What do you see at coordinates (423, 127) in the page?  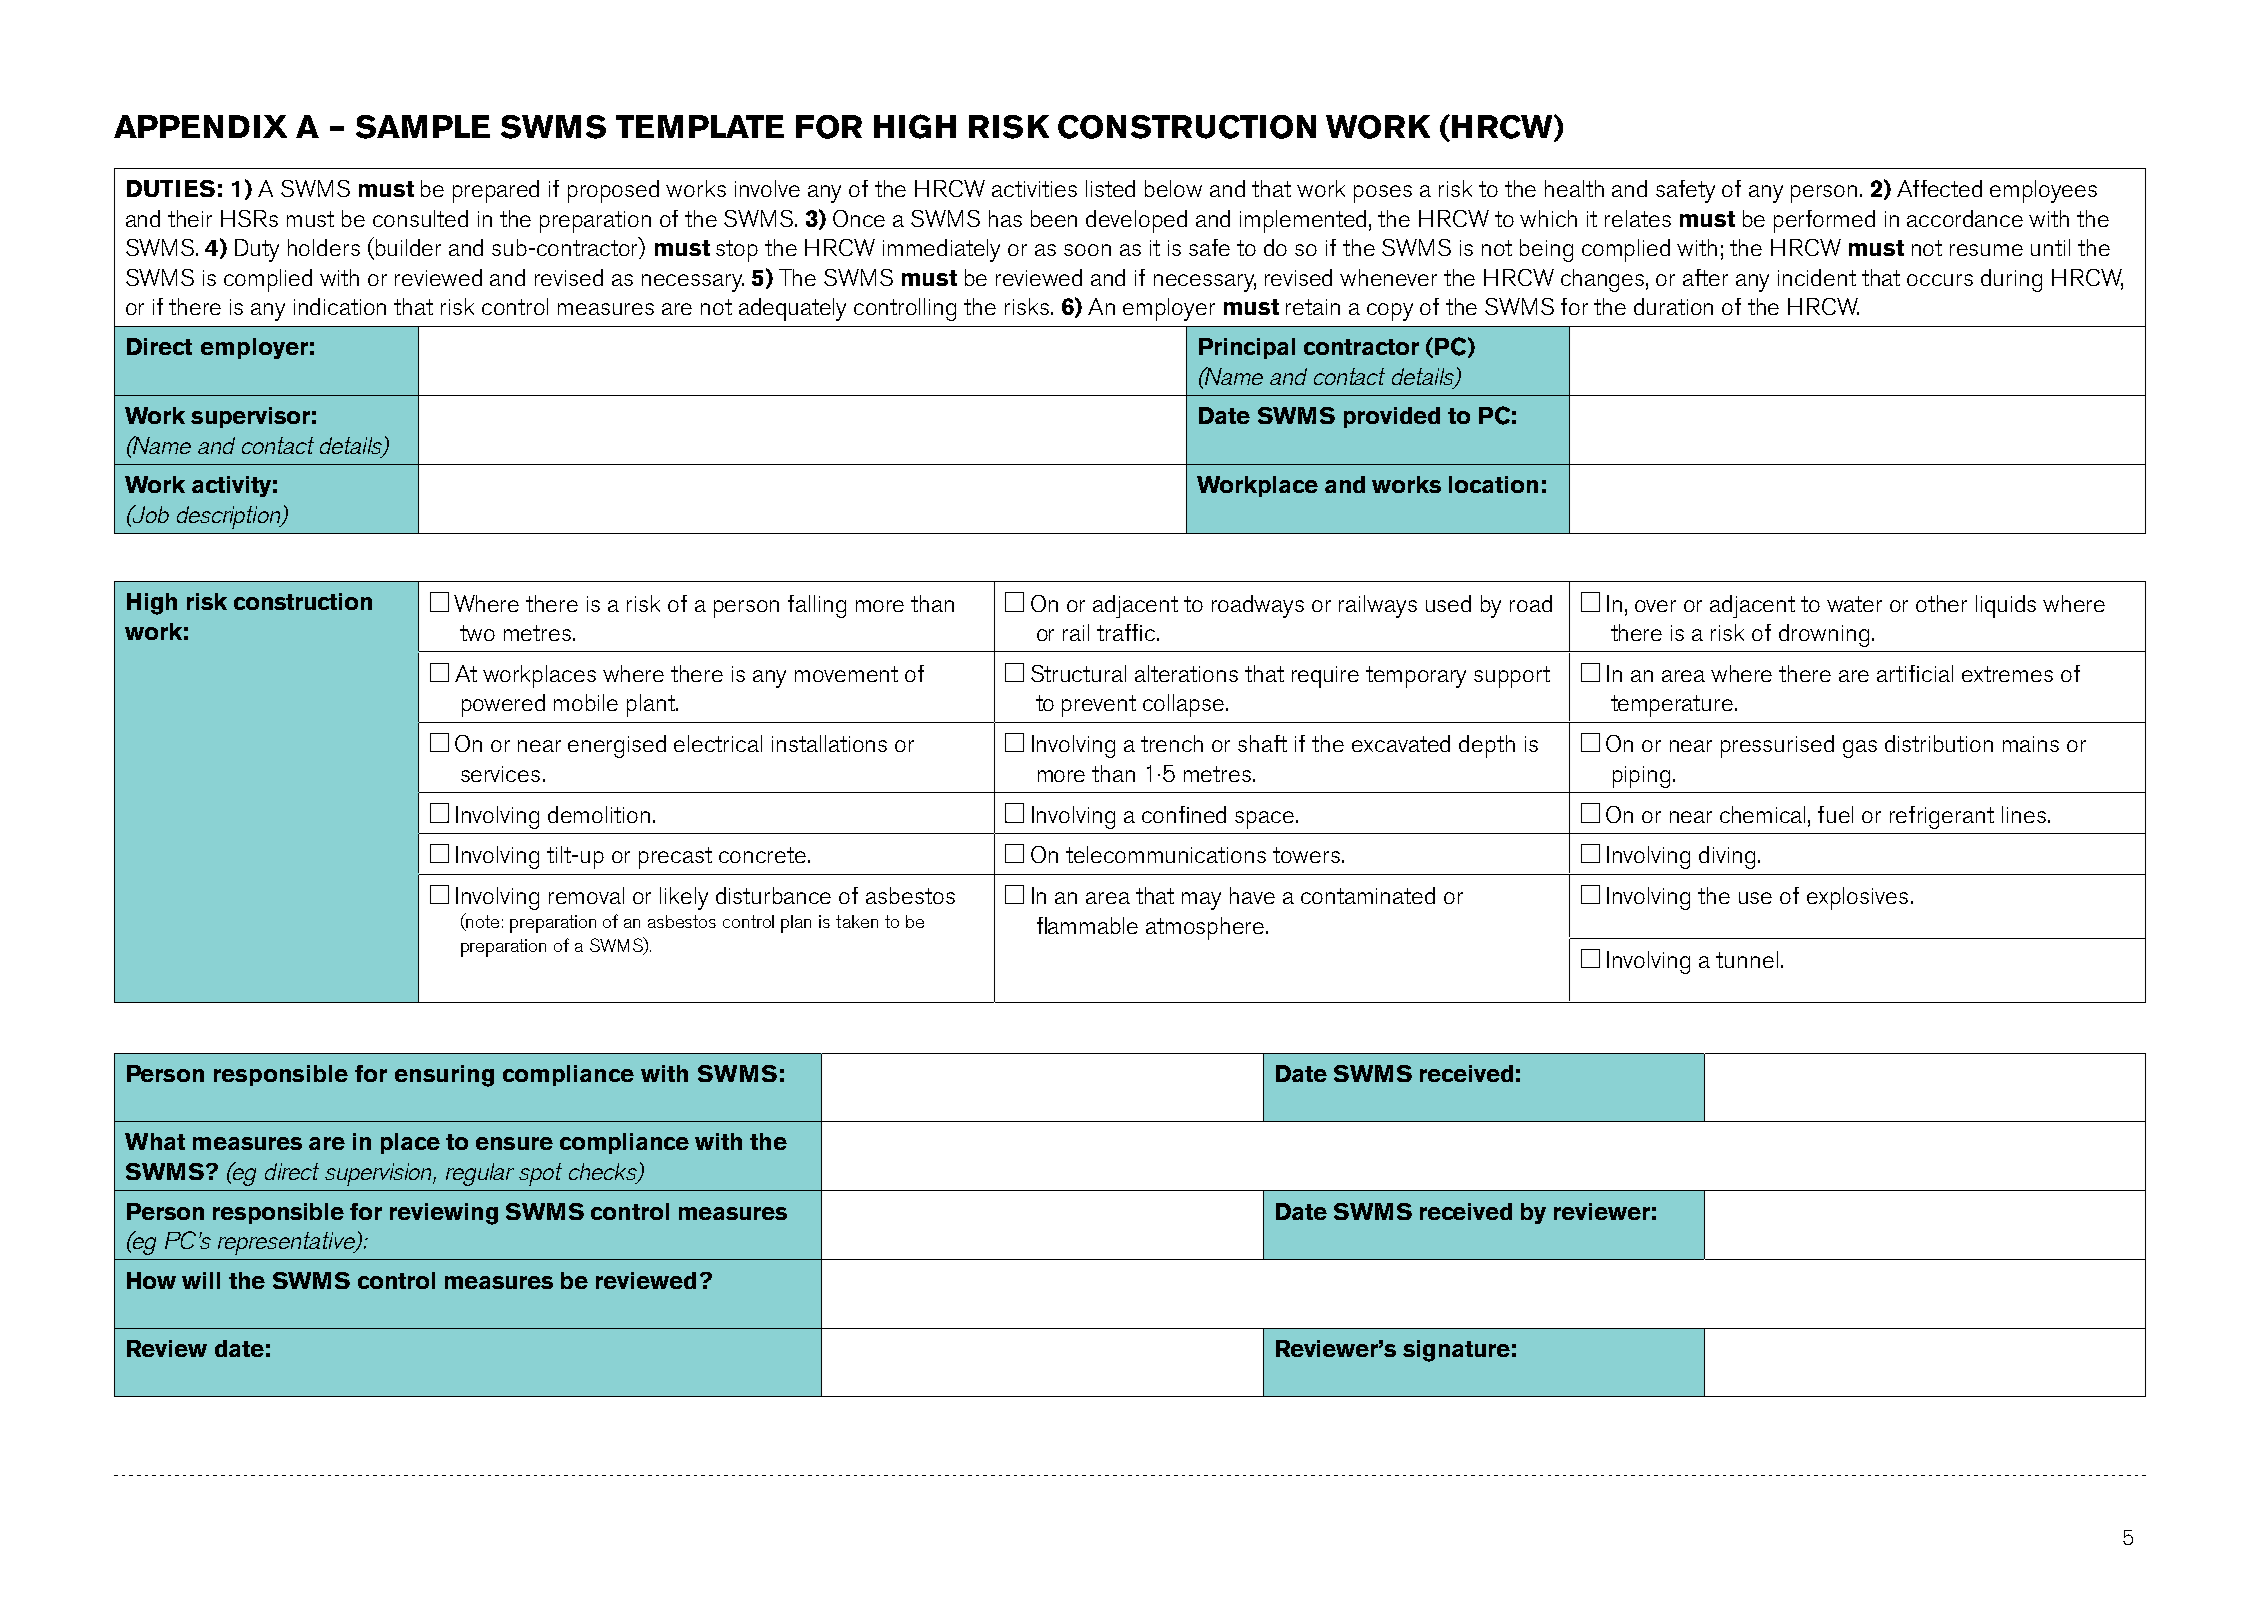 I see `SAMPLE` at bounding box center [423, 127].
